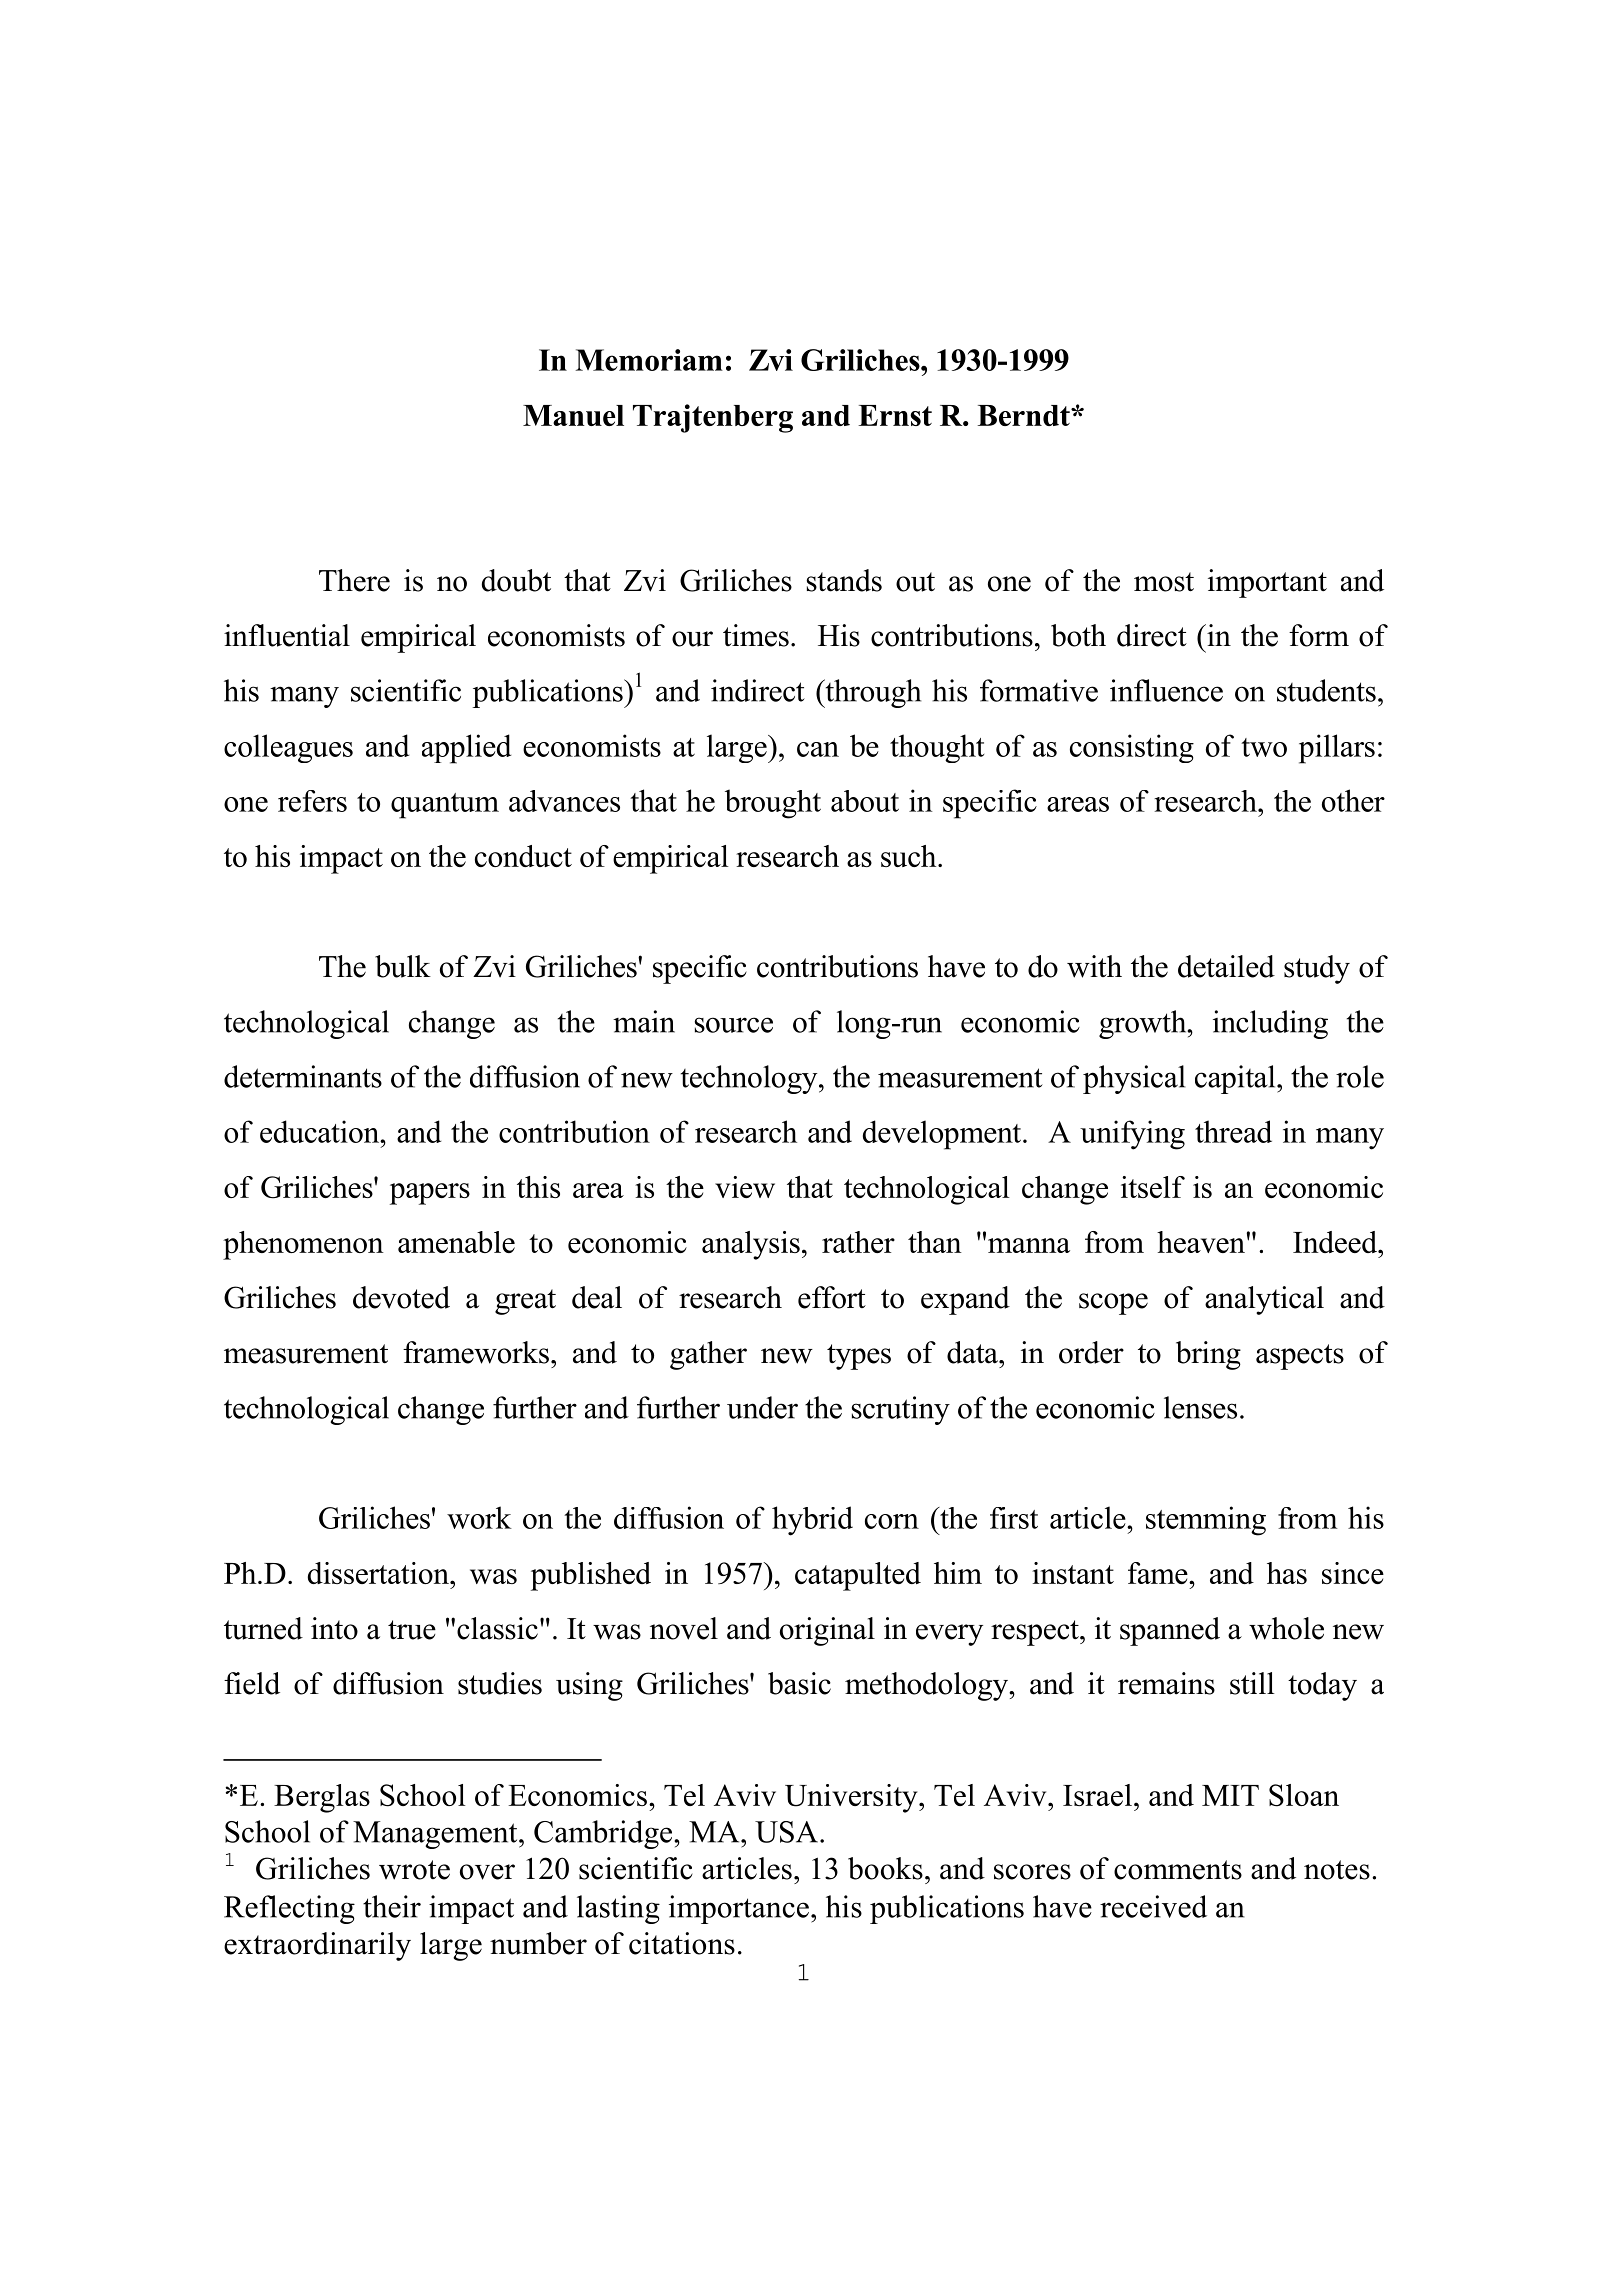 The height and width of the screenshot is (2274, 1607). What do you see at coordinates (573, 415) in the screenshot?
I see `Manuel` at bounding box center [573, 415].
